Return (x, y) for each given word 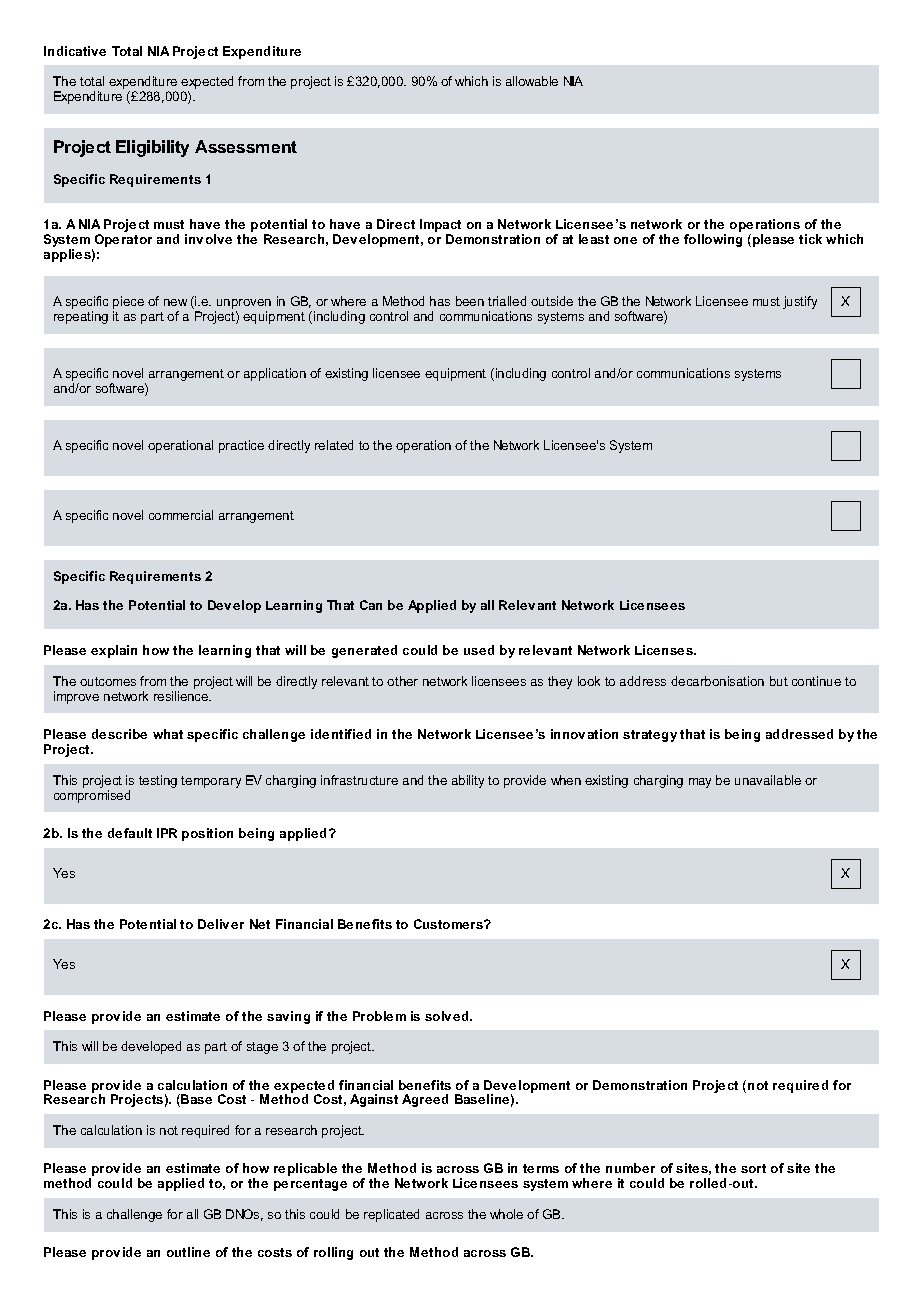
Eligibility (152, 148)
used (479, 650)
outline (188, 1252)
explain (114, 651)
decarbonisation (717, 681)
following (713, 240)
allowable (532, 81)
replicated (391, 1215)
